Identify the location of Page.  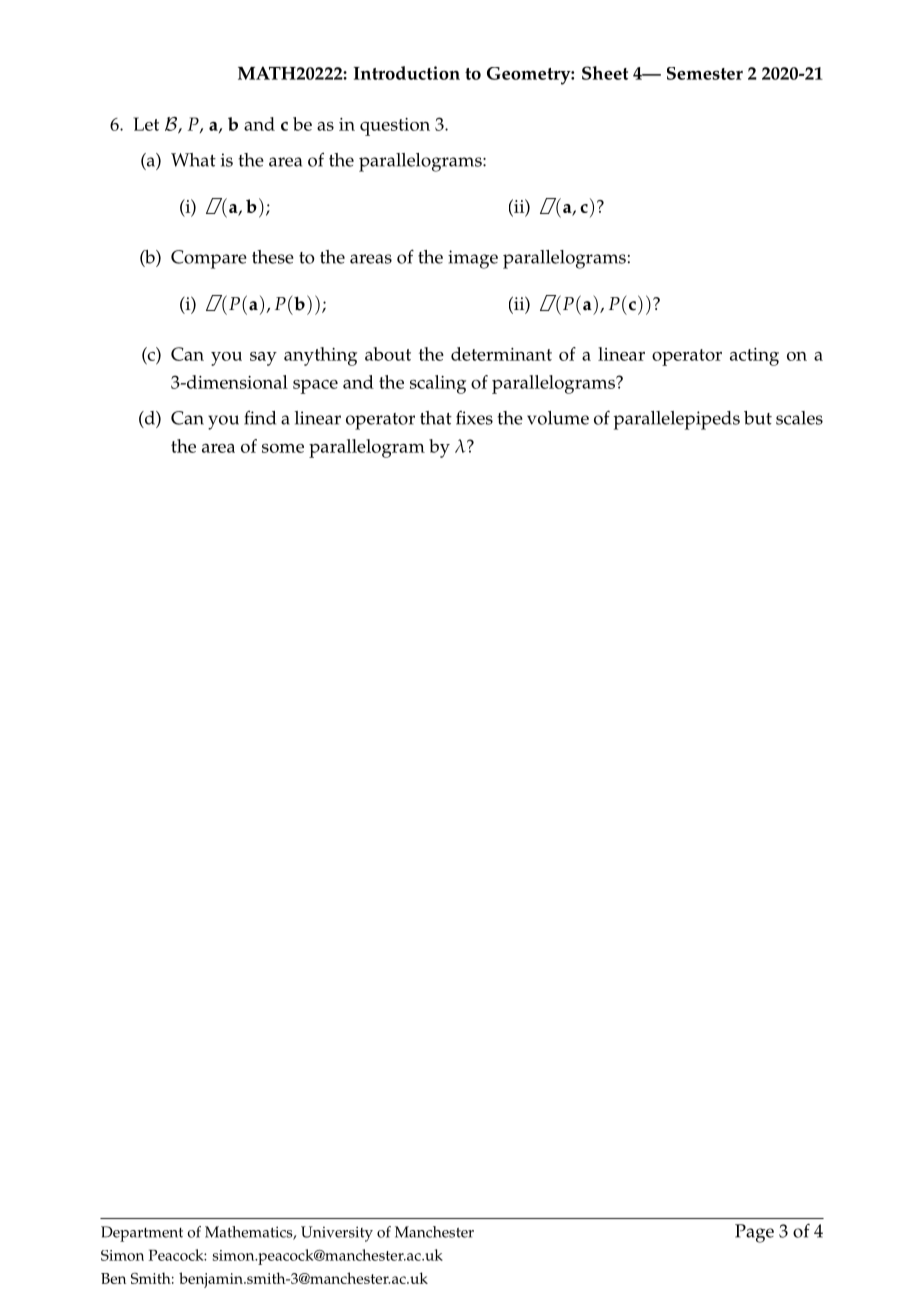
(754, 1233).
